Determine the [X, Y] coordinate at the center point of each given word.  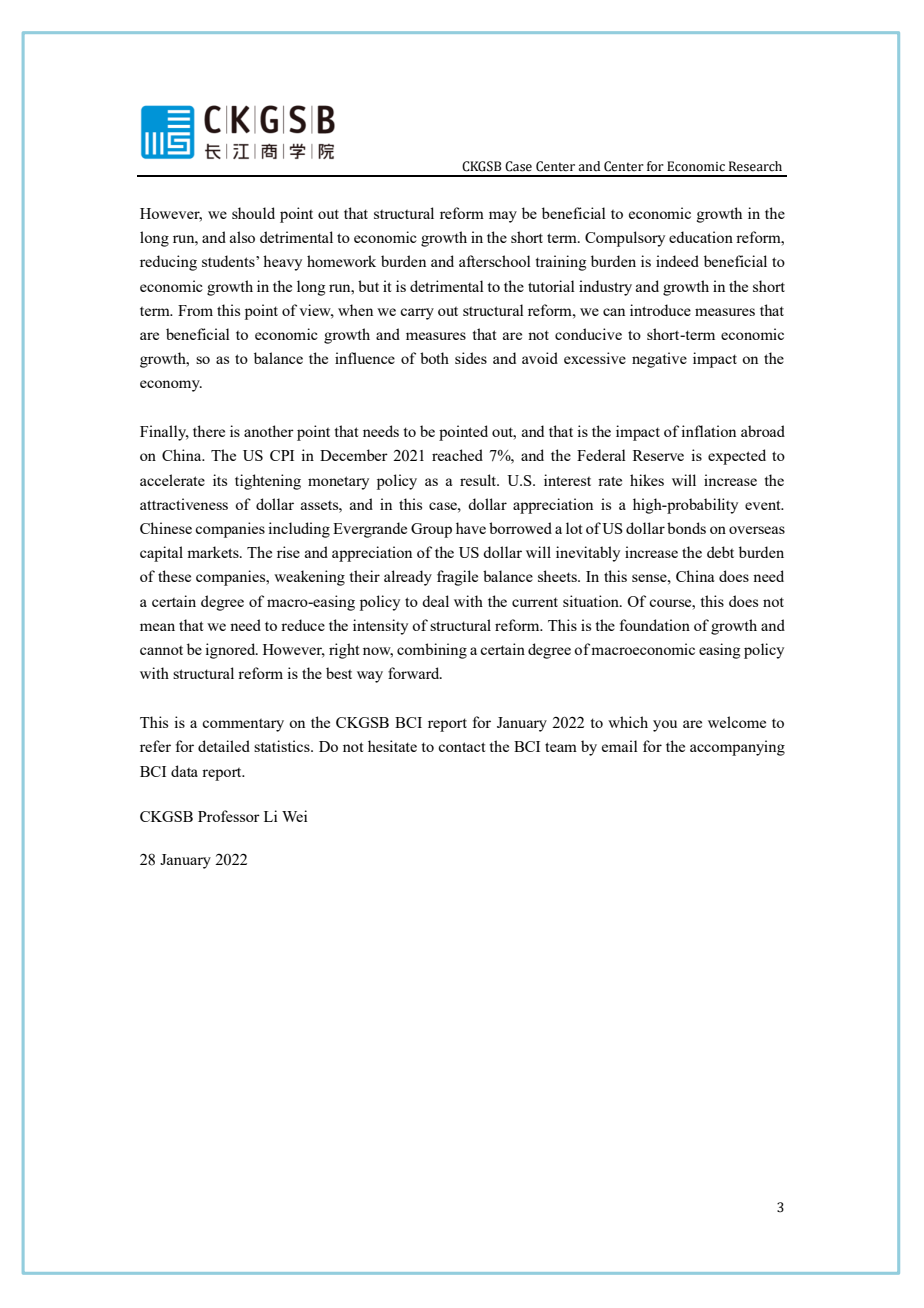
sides [471, 358]
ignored [231, 651]
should [253, 213]
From [195, 310]
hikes [647, 480]
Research [755, 166]
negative [659, 360]
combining [432, 651]
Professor [229, 816]
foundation [655, 625]
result [479, 480]
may [503, 217]
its [220, 480]
